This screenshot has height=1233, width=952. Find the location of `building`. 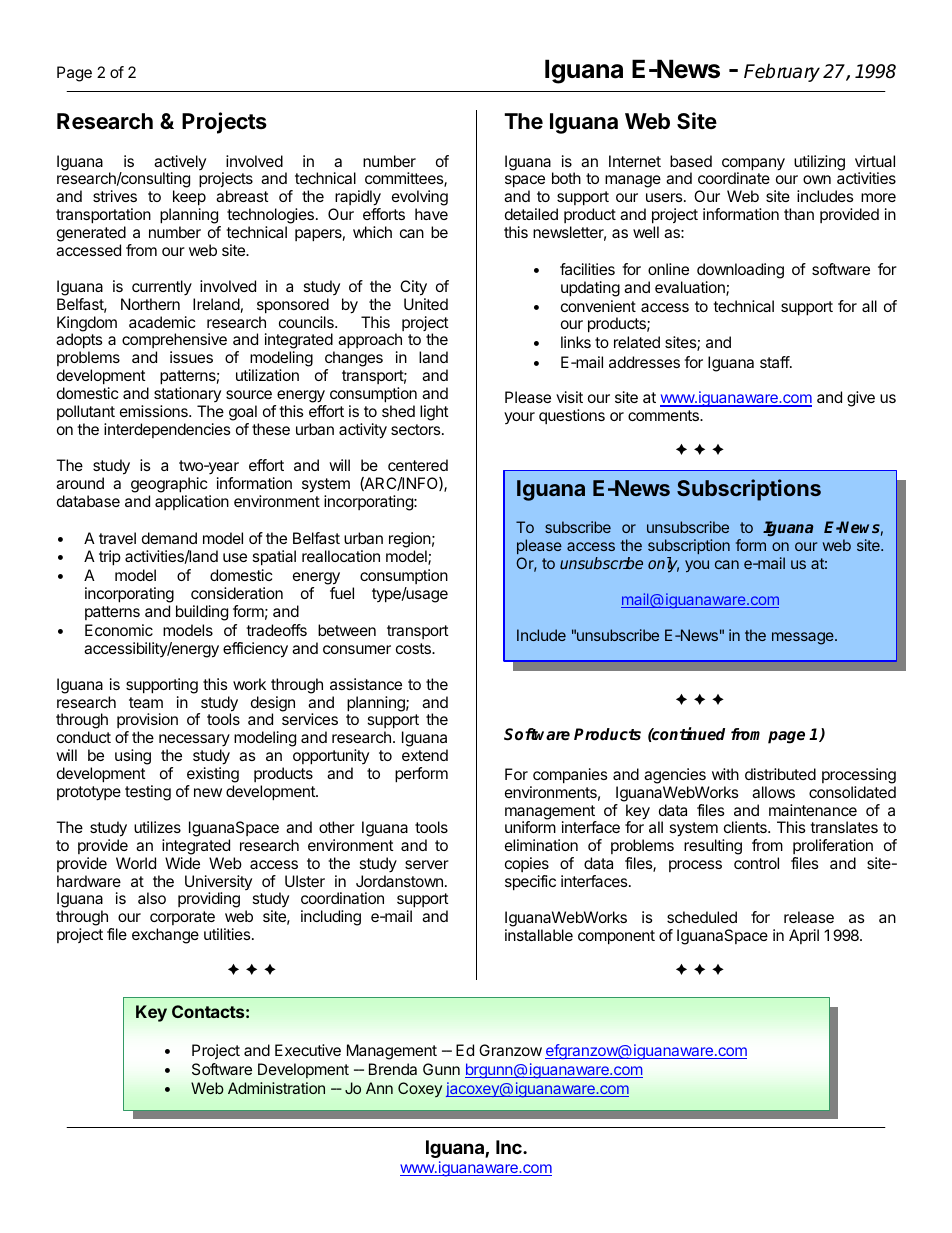

building is located at coordinates (202, 613).
